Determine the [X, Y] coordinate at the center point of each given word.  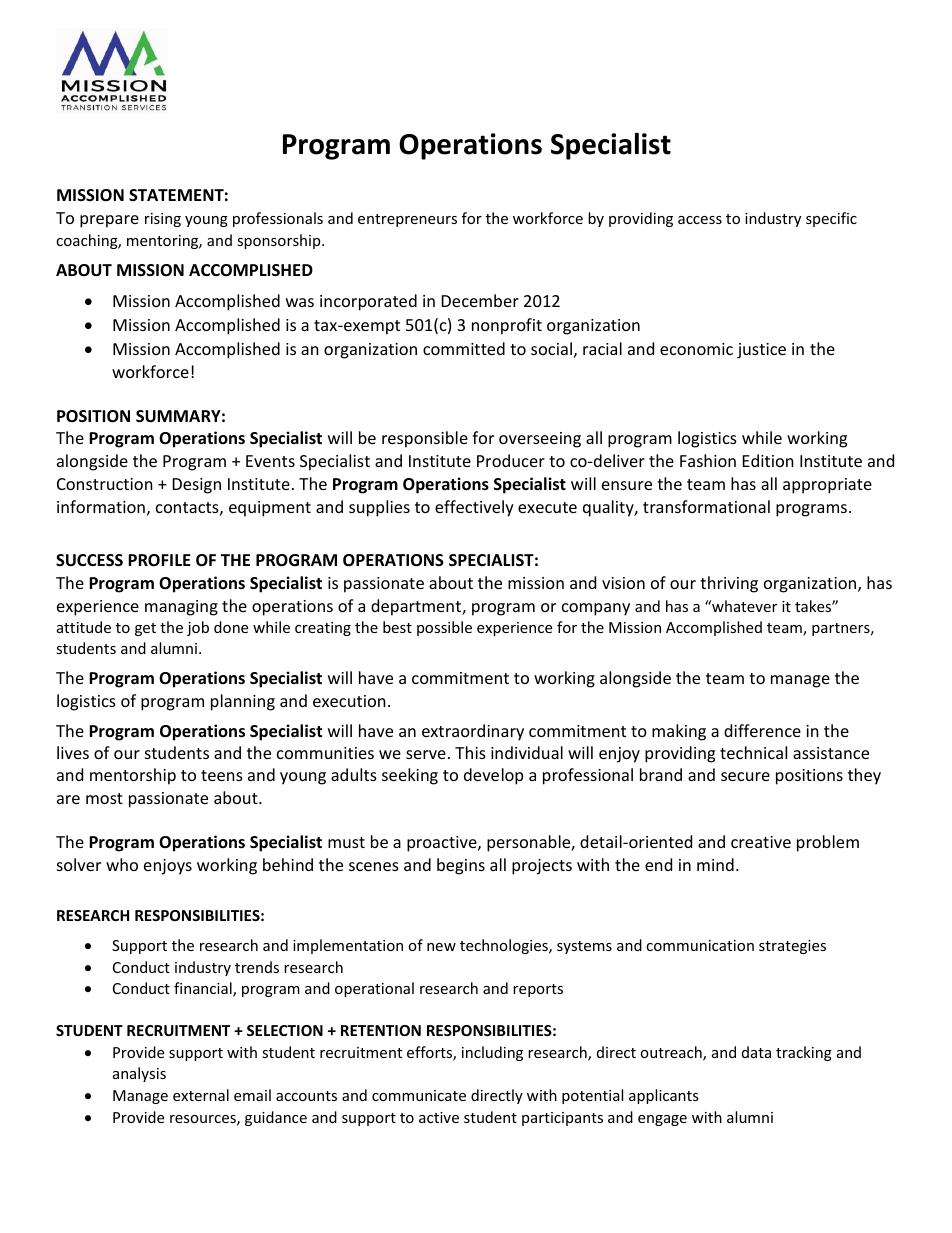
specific [831, 219]
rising [163, 220]
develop [493, 776]
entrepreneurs [407, 220]
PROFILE [159, 560]
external [201, 1095]
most [104, 798]
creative [761, 842]
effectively [474, 508]
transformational [706, 506]
